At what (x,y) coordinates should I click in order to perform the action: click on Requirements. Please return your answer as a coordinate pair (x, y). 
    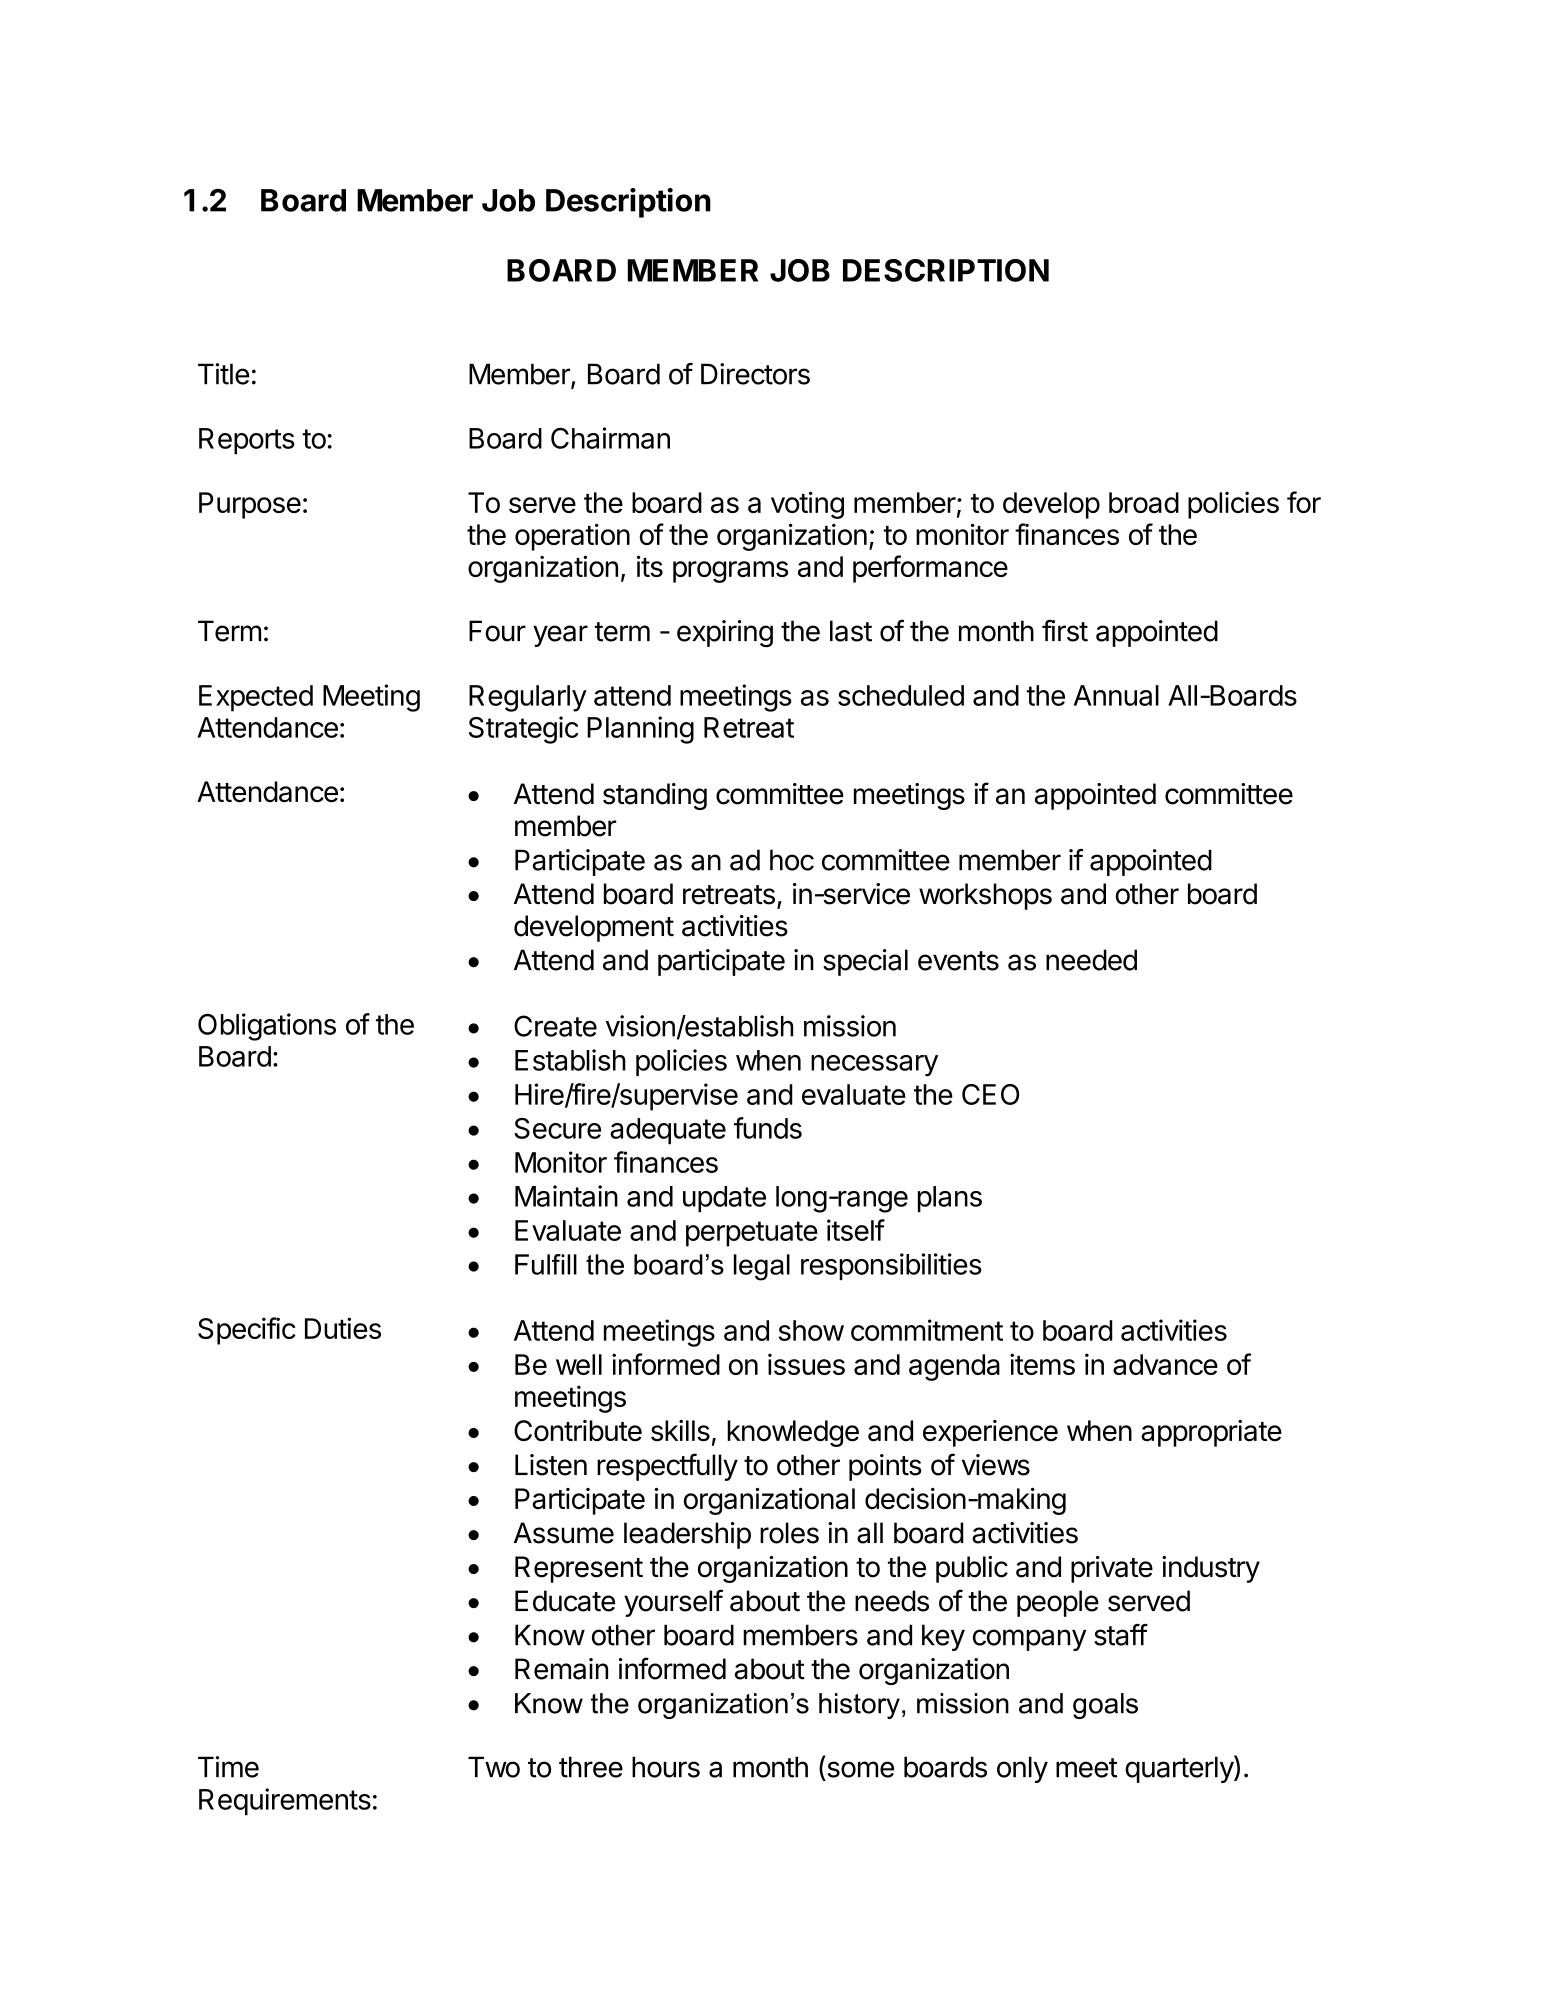
    Looking at the image, I should click on (285, 1802).
